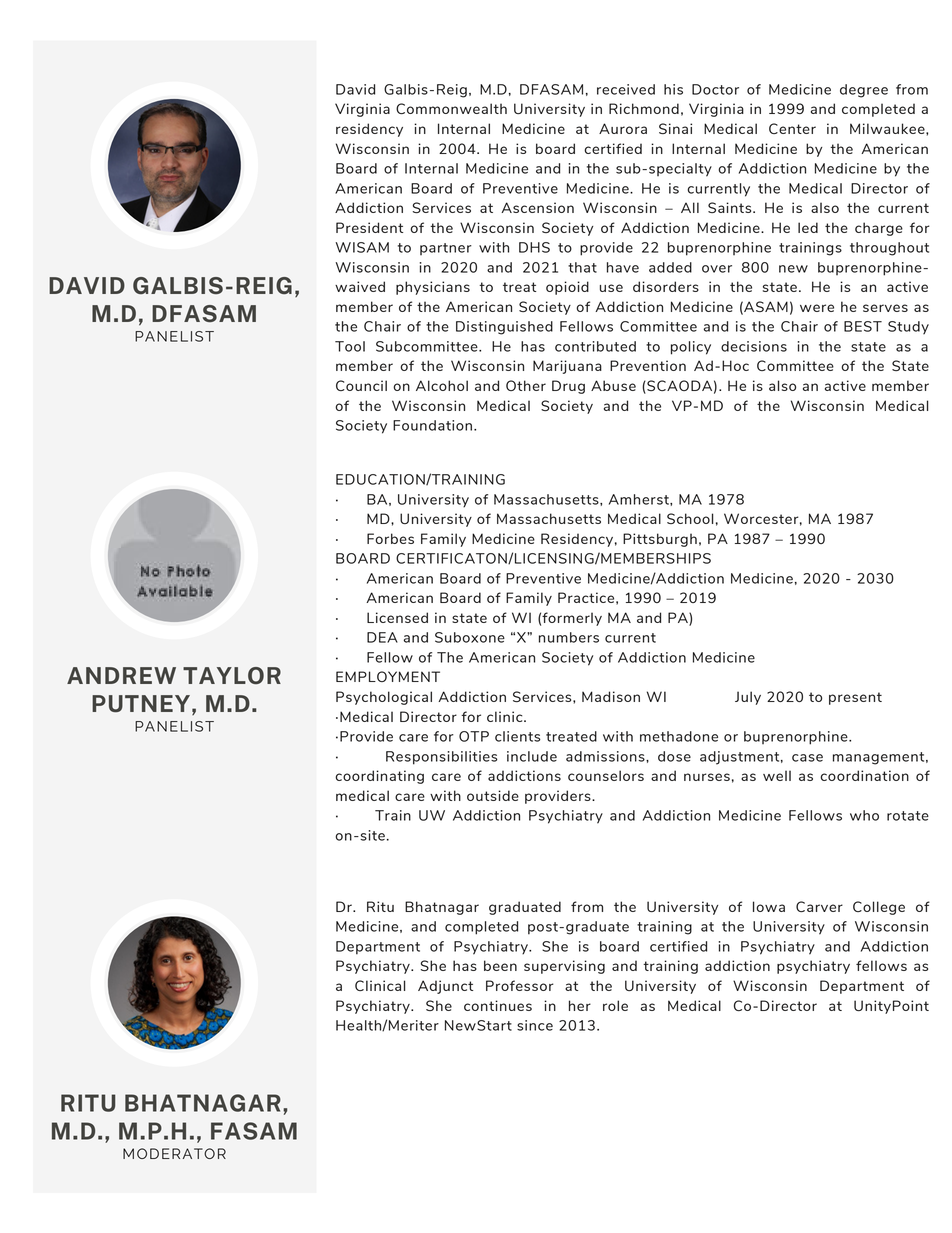  I want to click on Council, so click(361, 385).
